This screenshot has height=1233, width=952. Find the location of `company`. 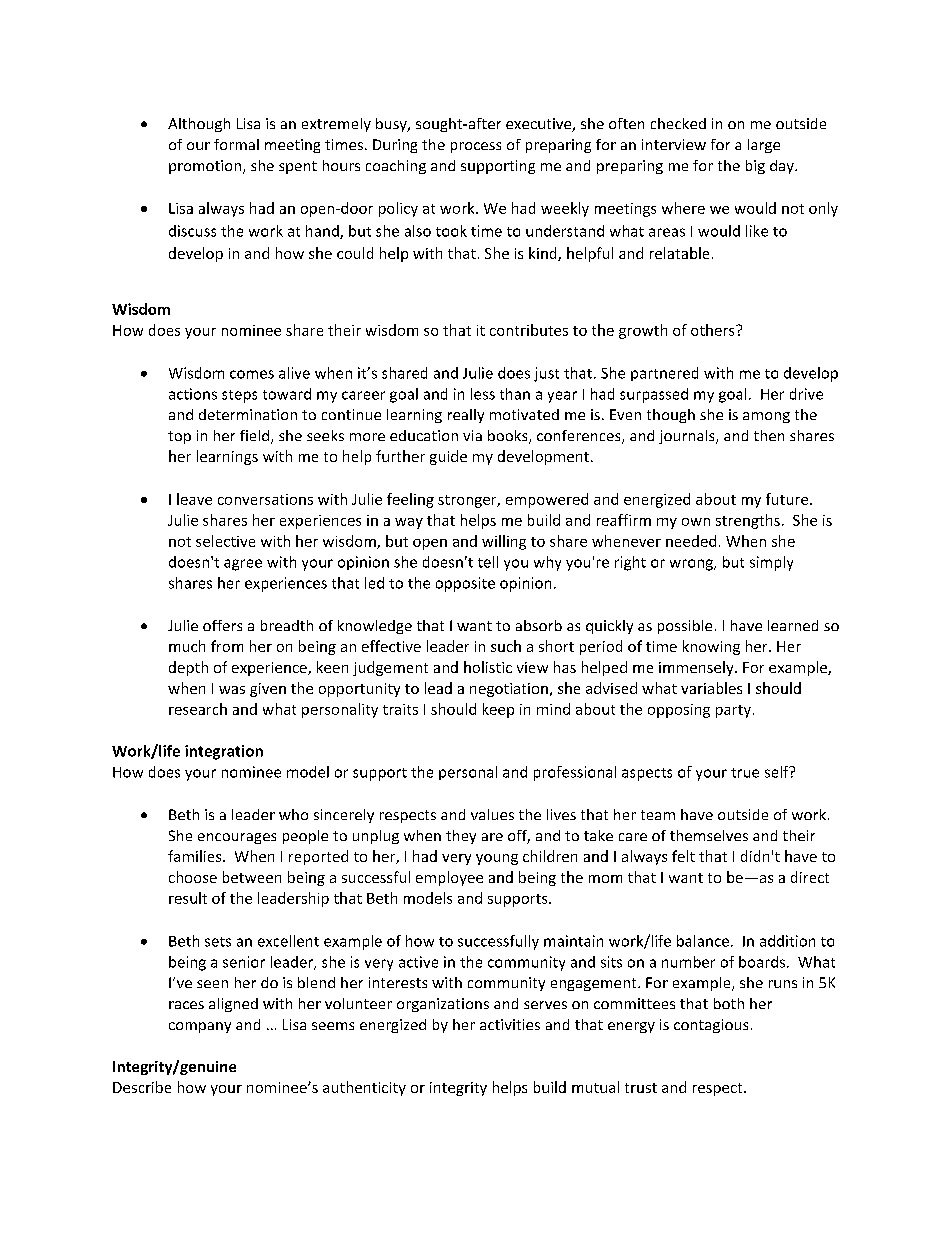

company is located at coordinates (200, 1027).
